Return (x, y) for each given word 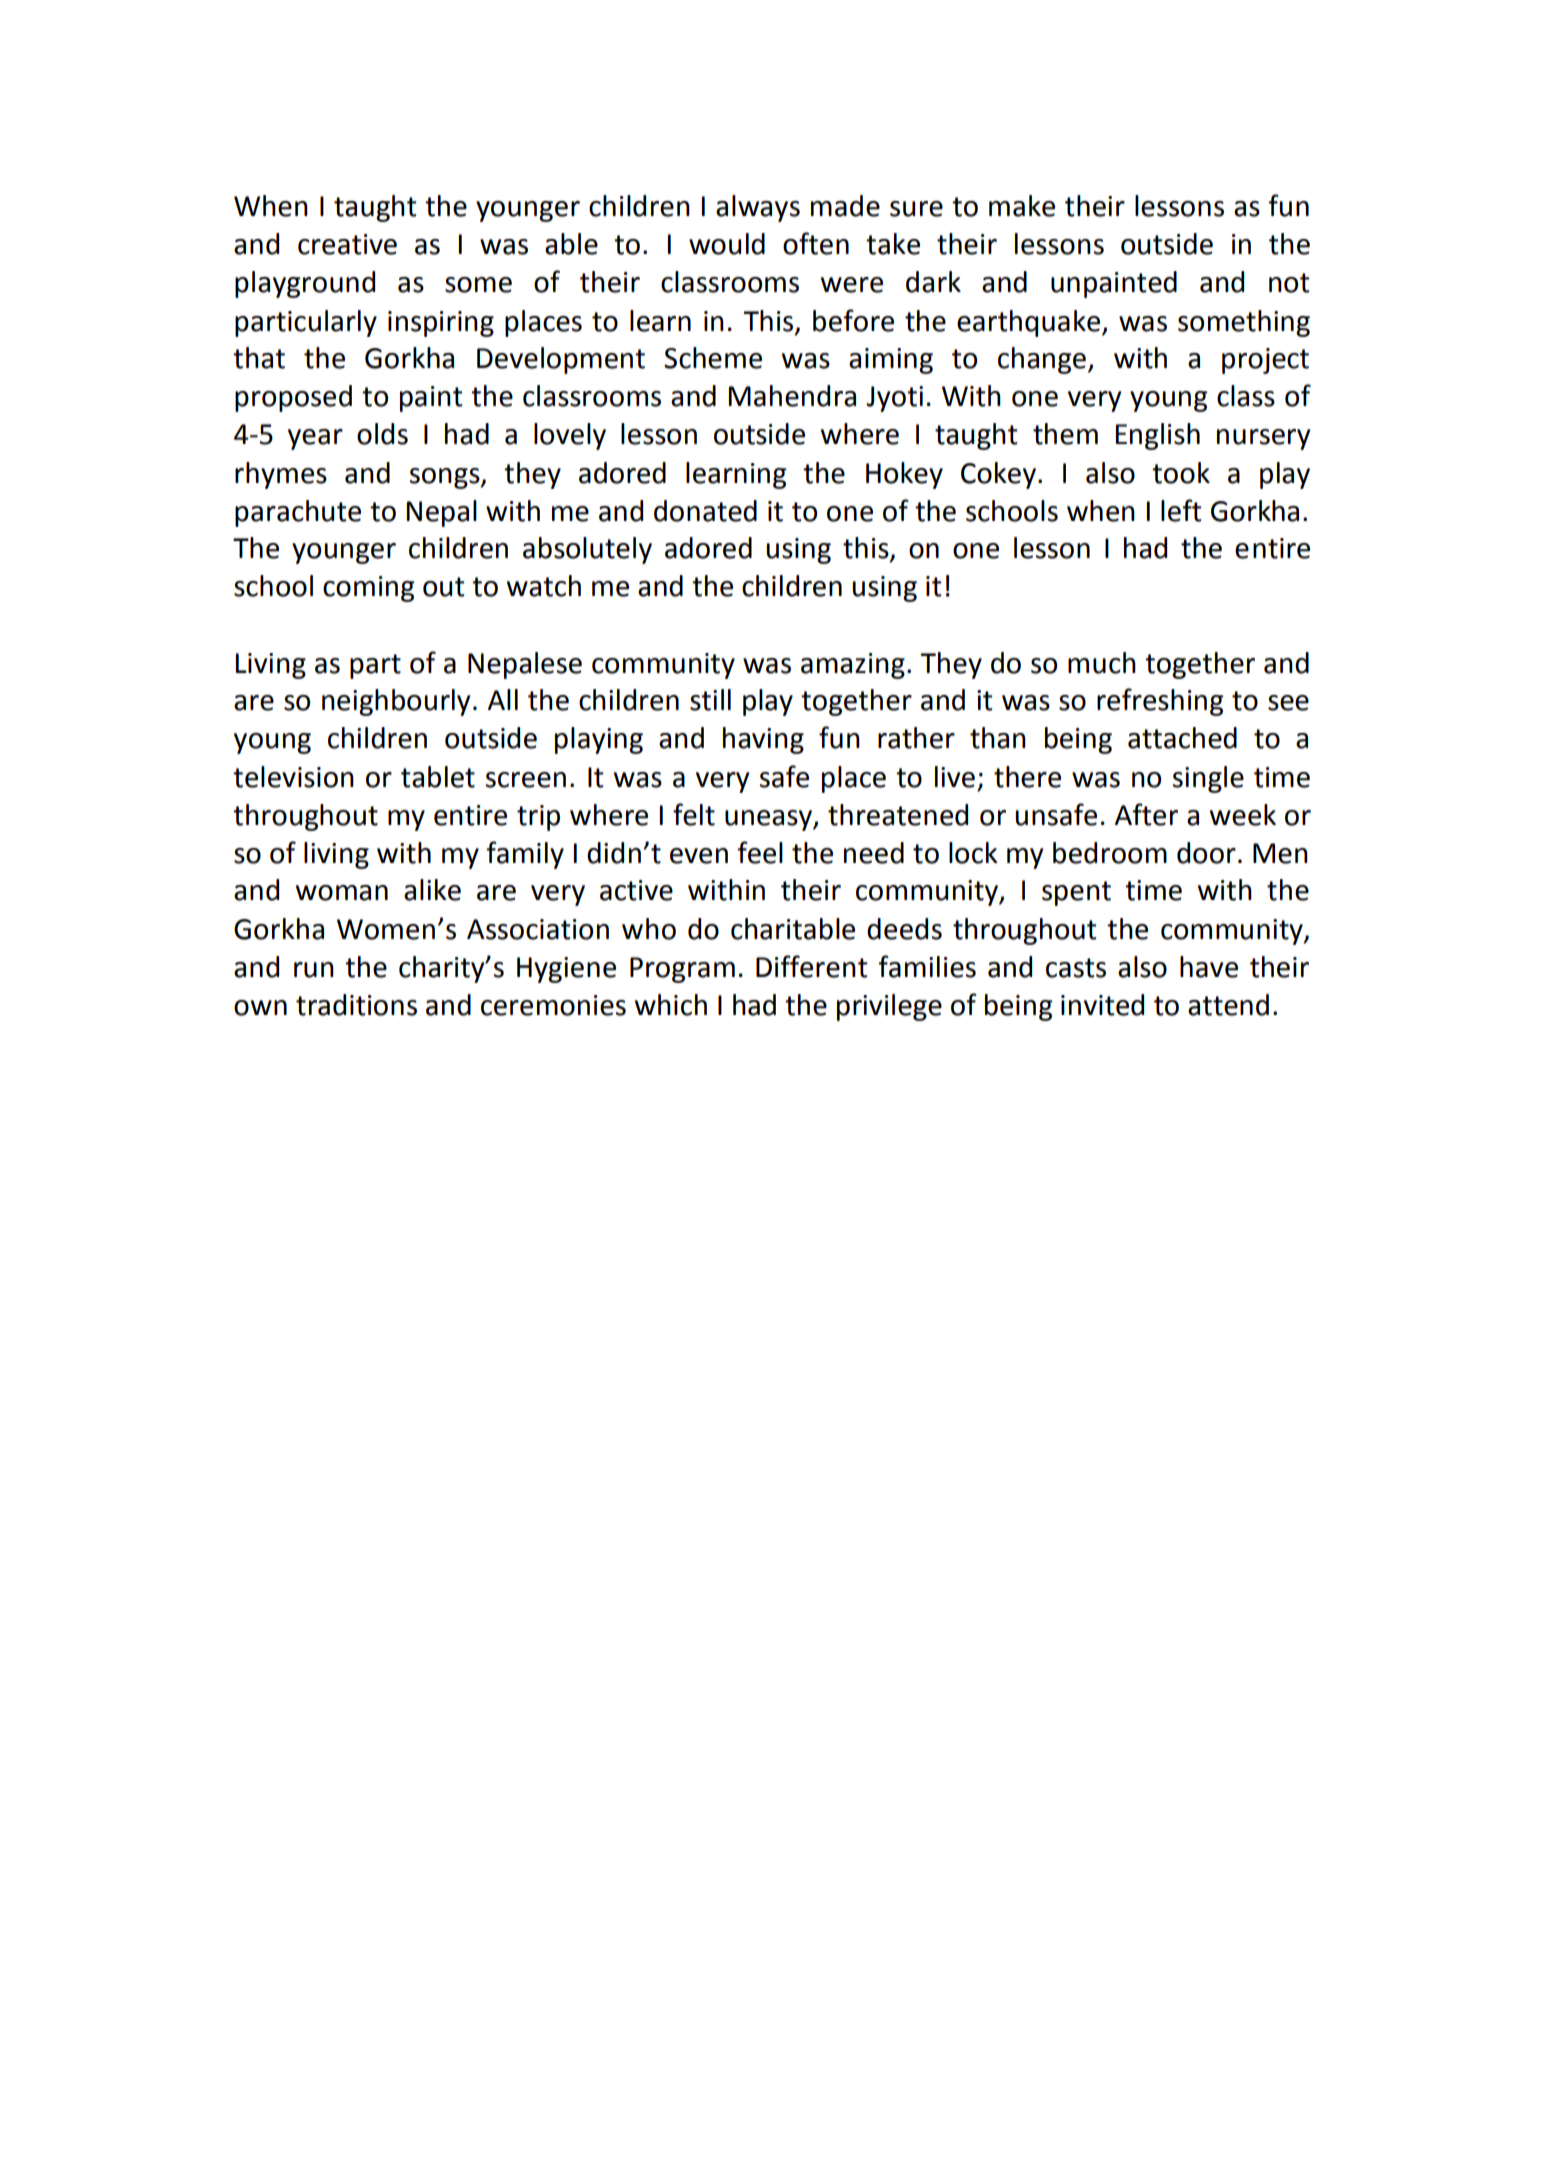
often (816, 243)
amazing (853, 666)
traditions (356, 1005)
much (1102, 663)
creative (347, 244)
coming (368, 589)
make (1022, 206)
